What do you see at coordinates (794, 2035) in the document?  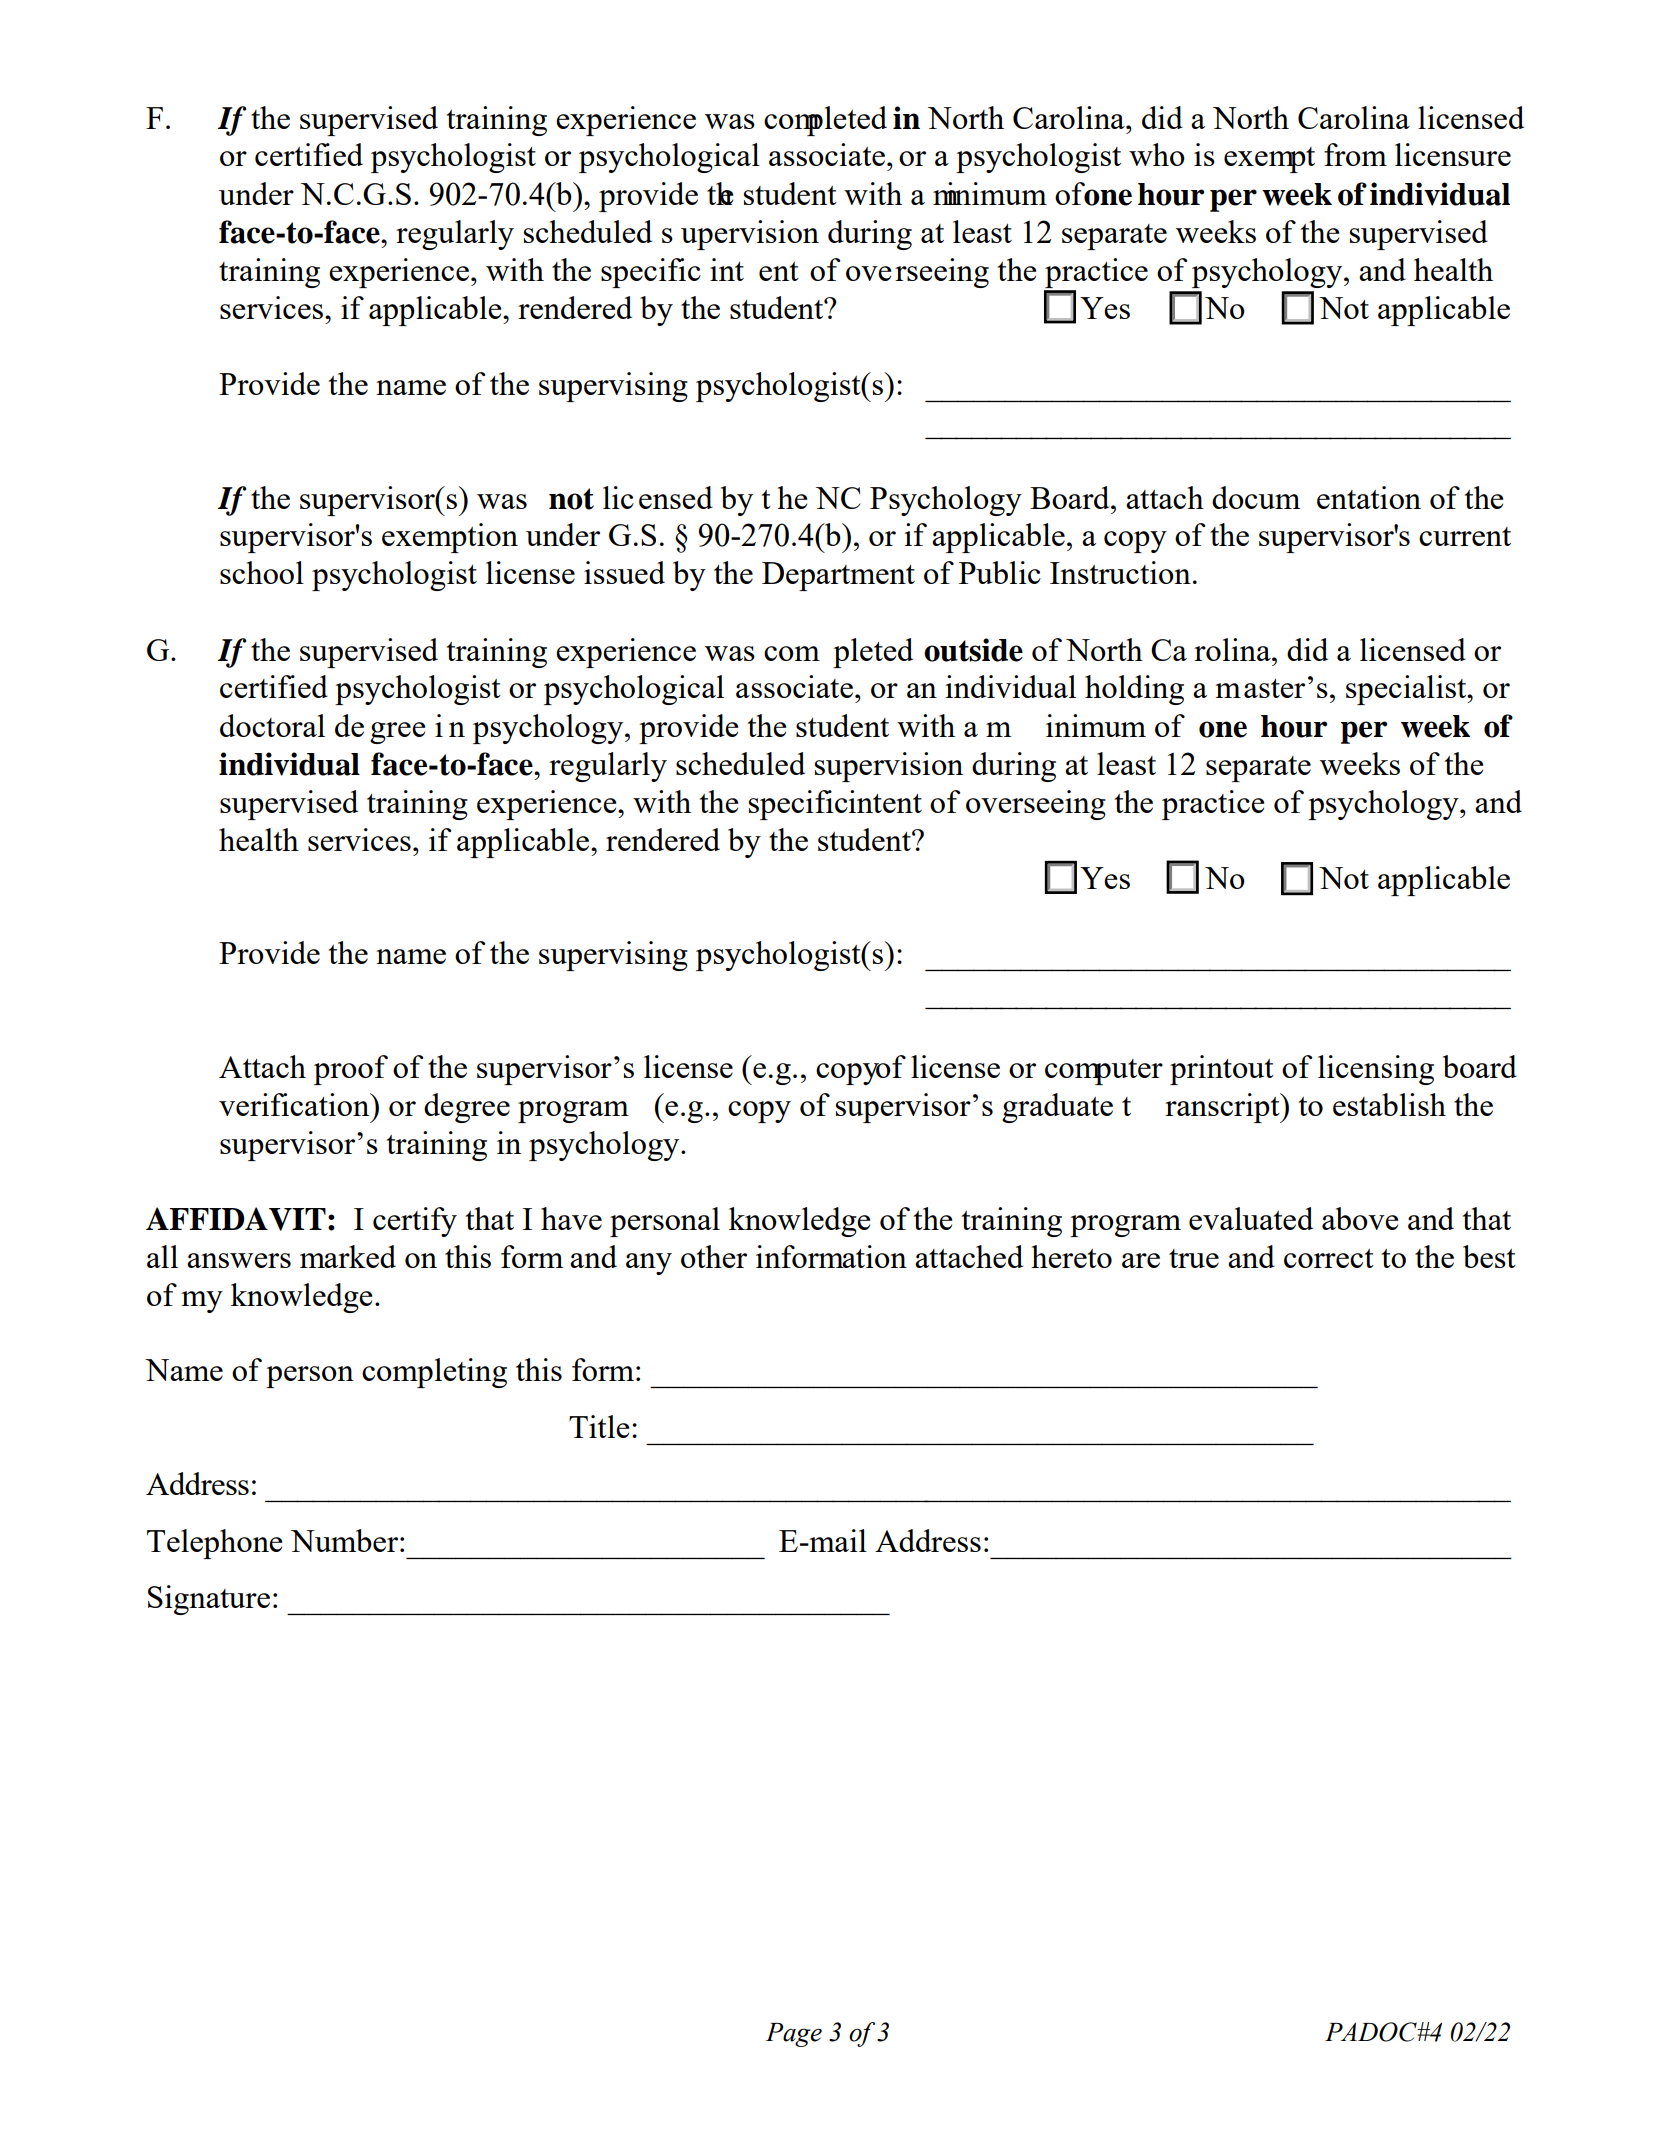 I see `Page` at bounding box center [794, 2035].
